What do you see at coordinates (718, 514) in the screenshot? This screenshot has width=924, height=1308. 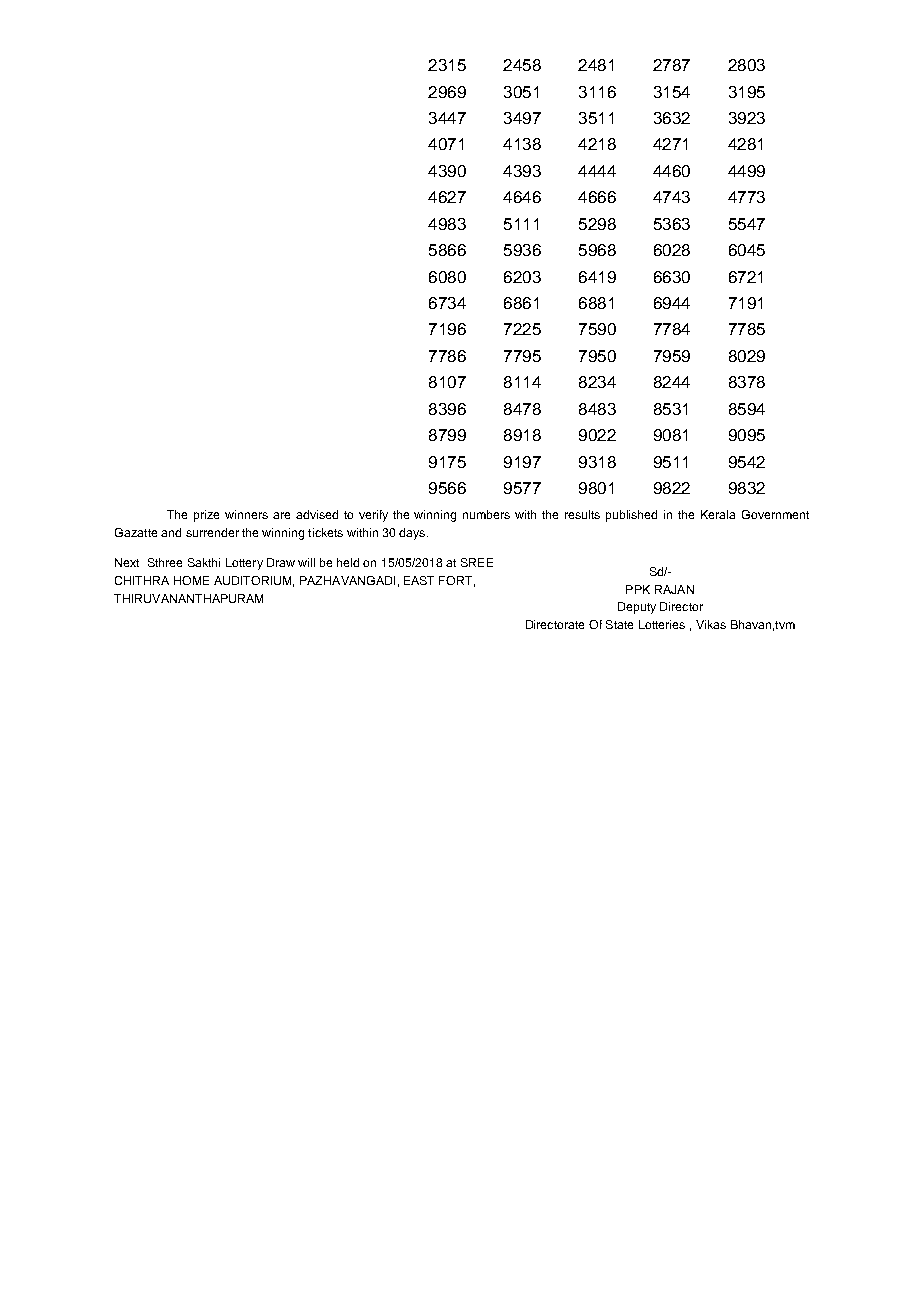 I see `Kerala` at bounding box center [718, 514].
